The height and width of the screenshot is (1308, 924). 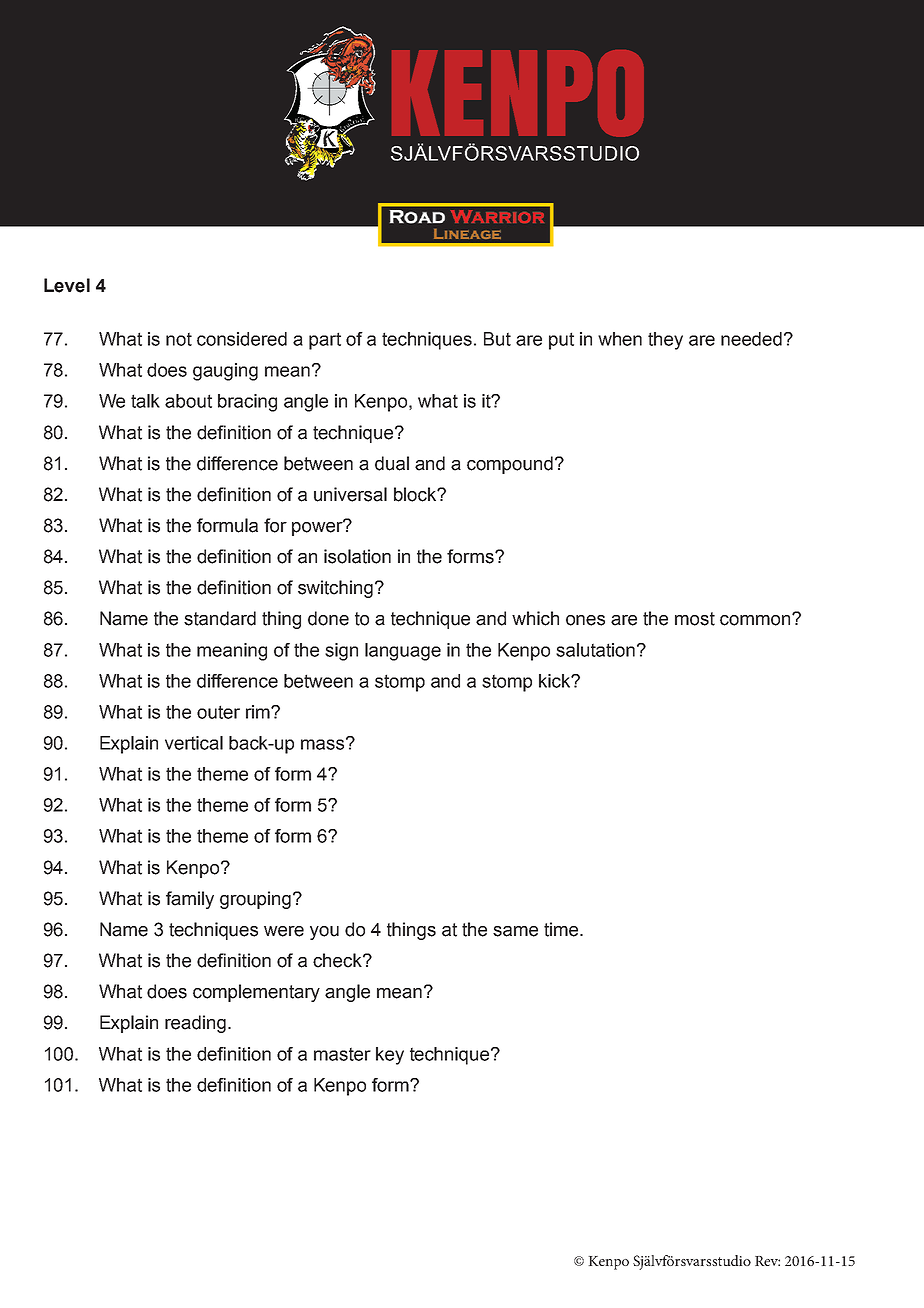 I want to click on not, so click(x=179, y=339).
